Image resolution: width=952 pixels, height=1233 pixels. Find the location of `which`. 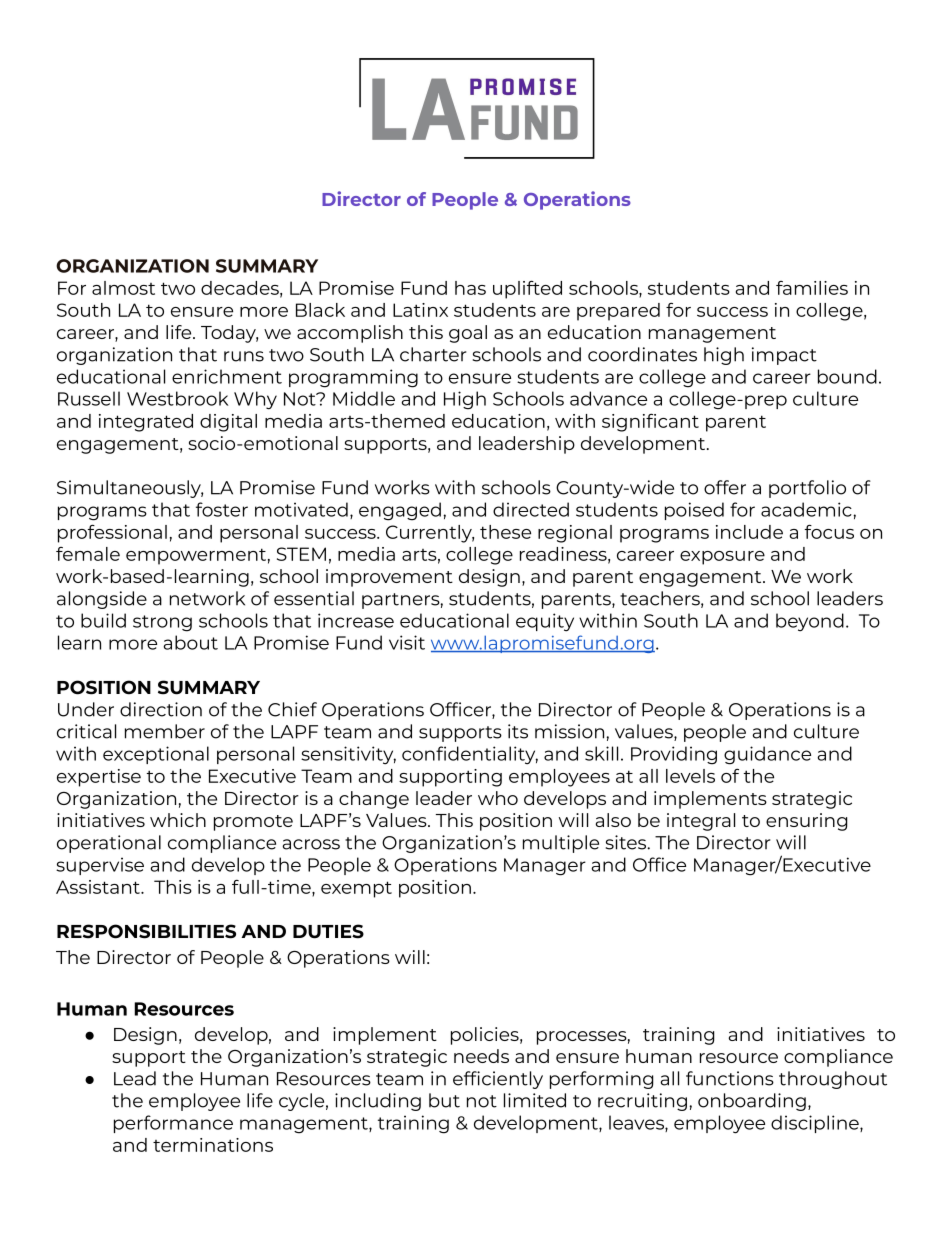

which is located at coordinates (178, 820).
